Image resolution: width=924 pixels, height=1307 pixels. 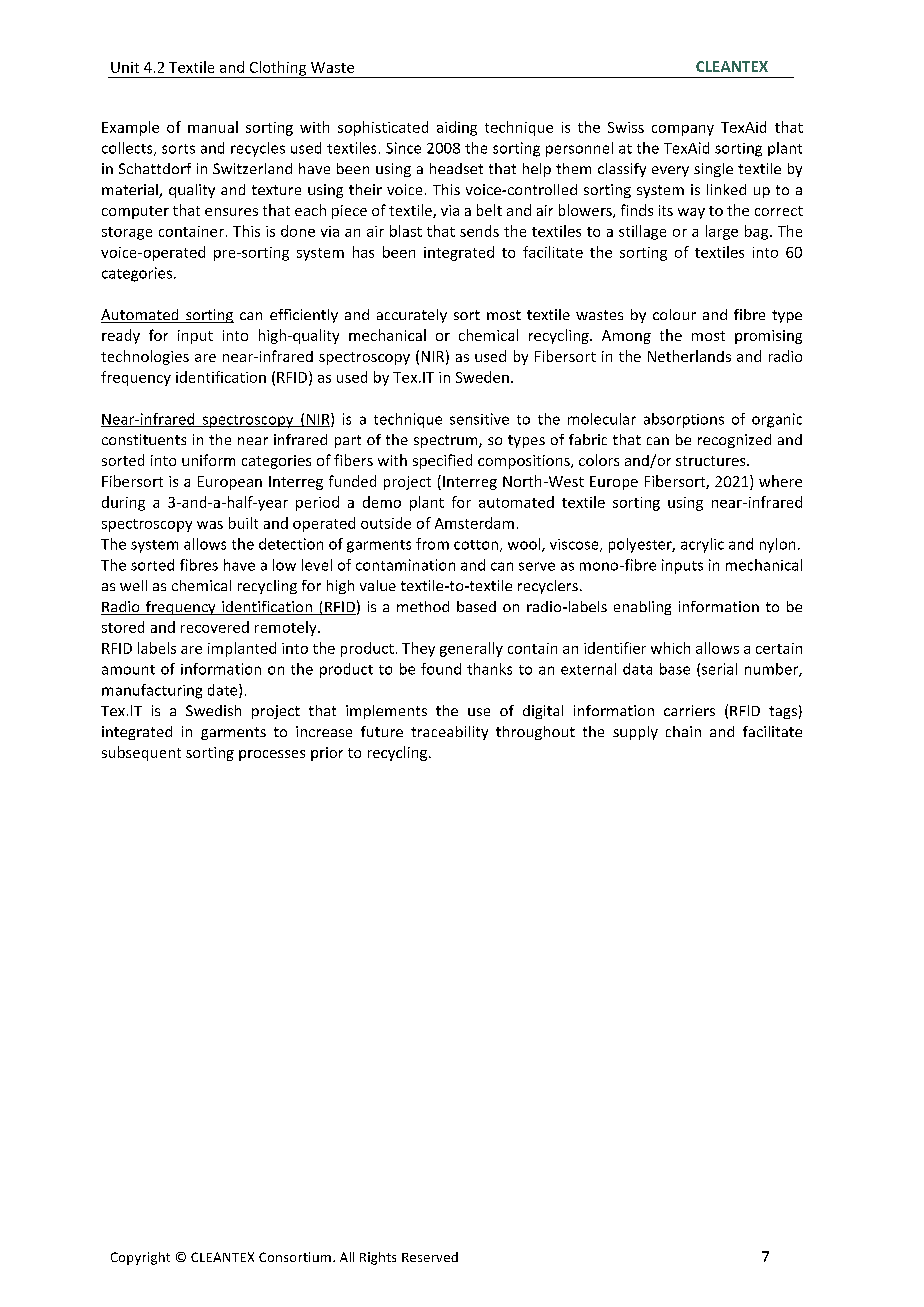 What do you see at coordinates (378, 1258) in the document?
I see `Rights` at bounding box center [378, 1258].
